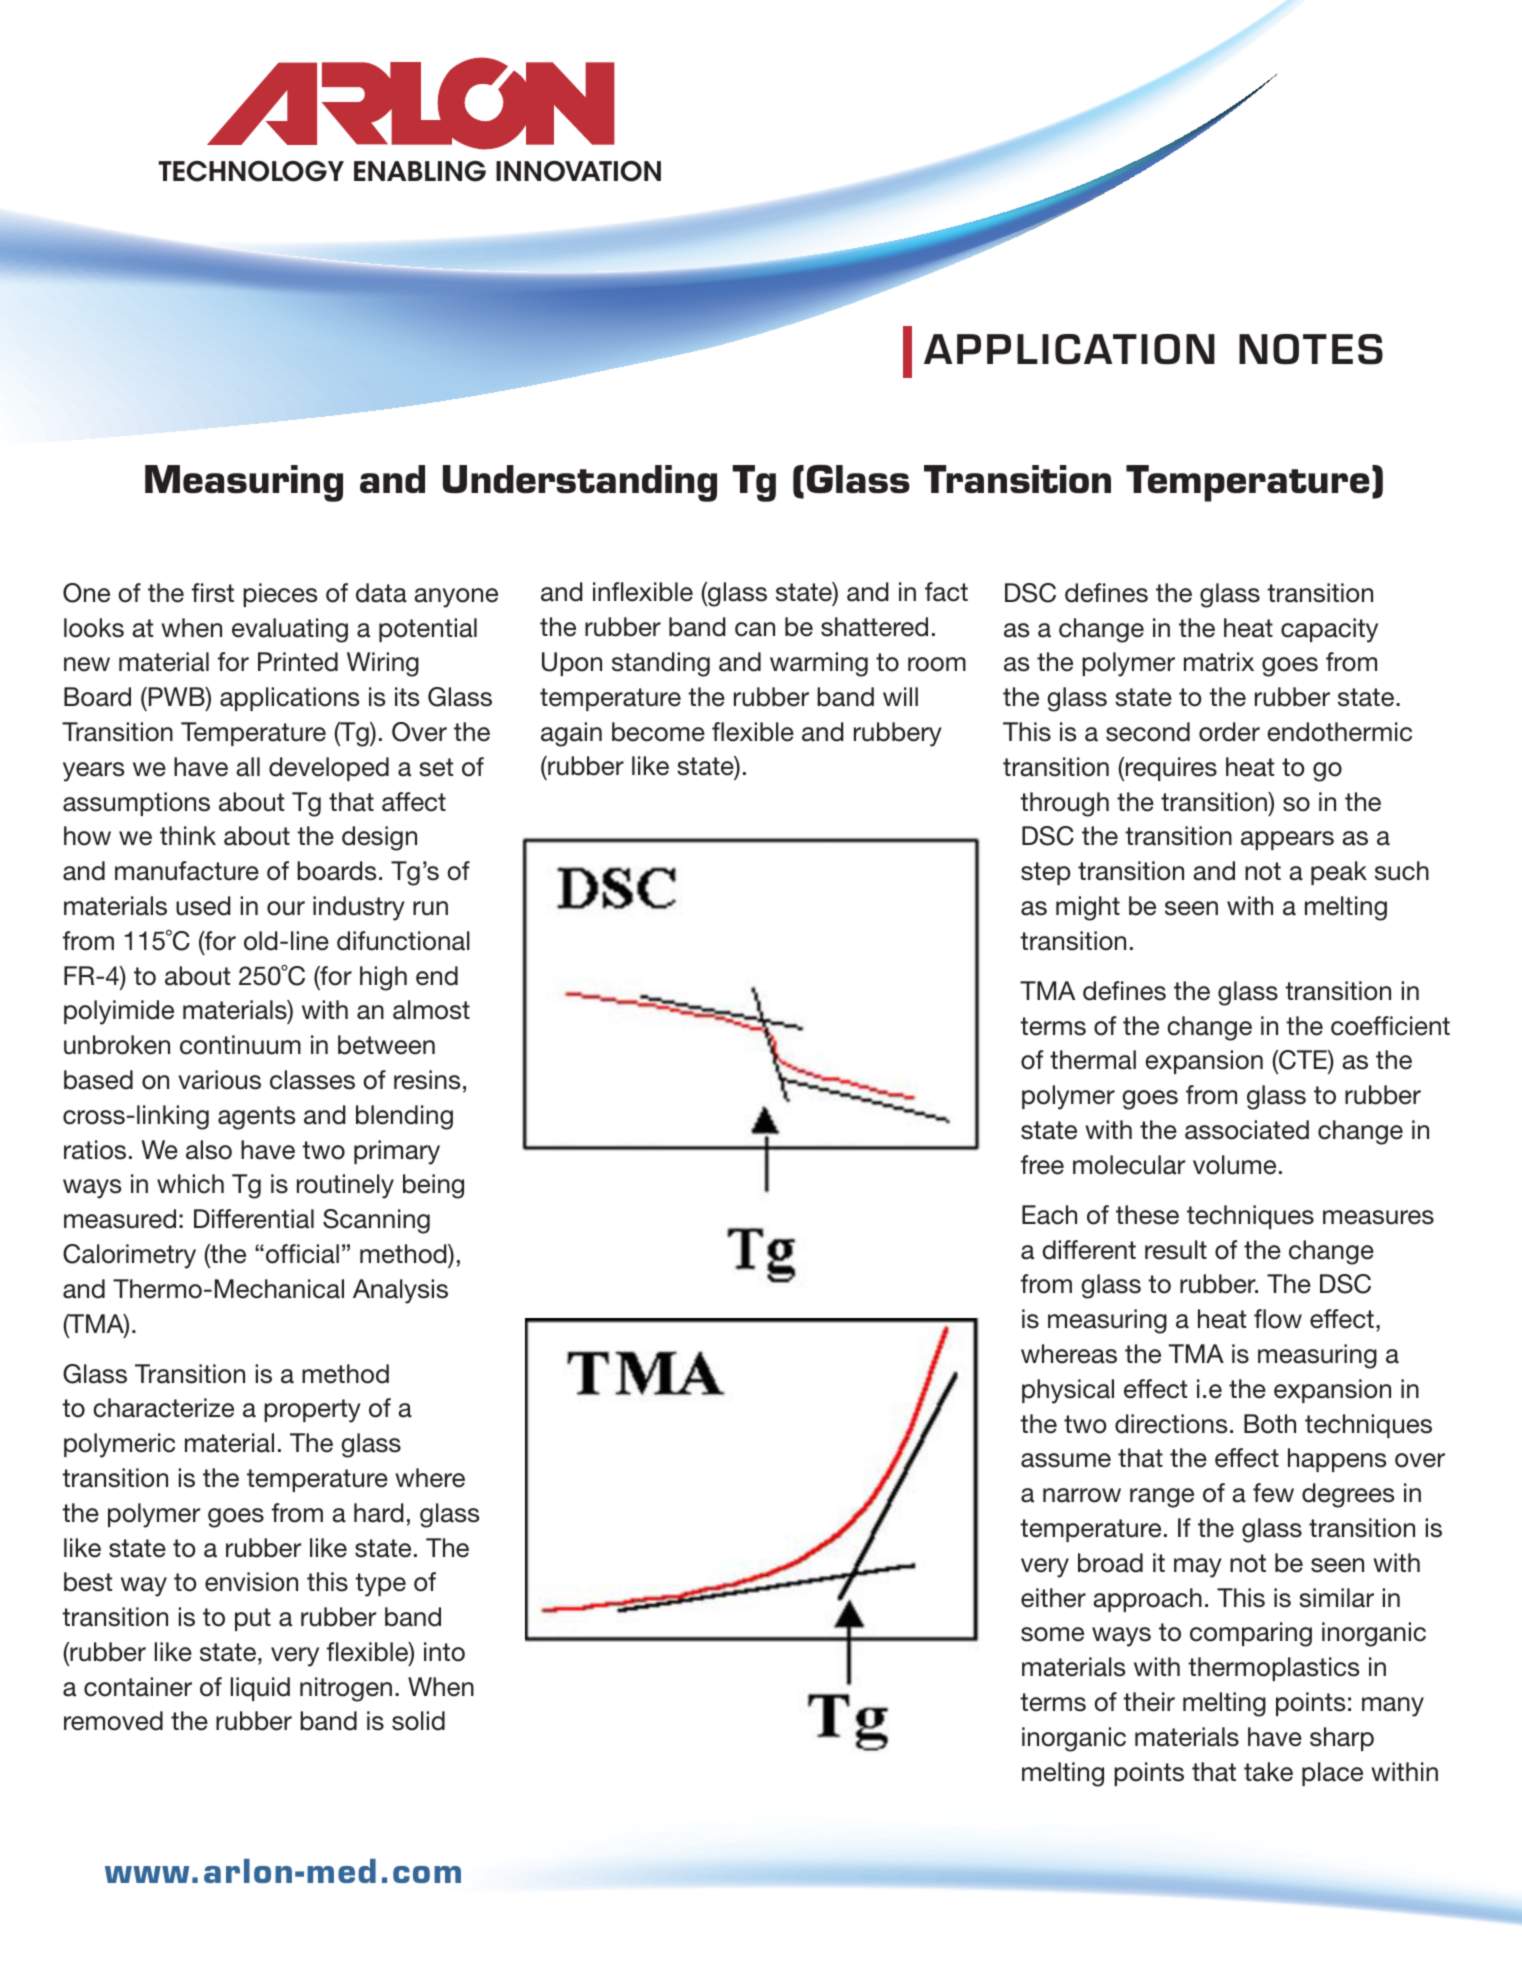 This document has width=1522, height=1969. Describe the element at coordinates (248, 767) in the document. I see `all` at that location.
